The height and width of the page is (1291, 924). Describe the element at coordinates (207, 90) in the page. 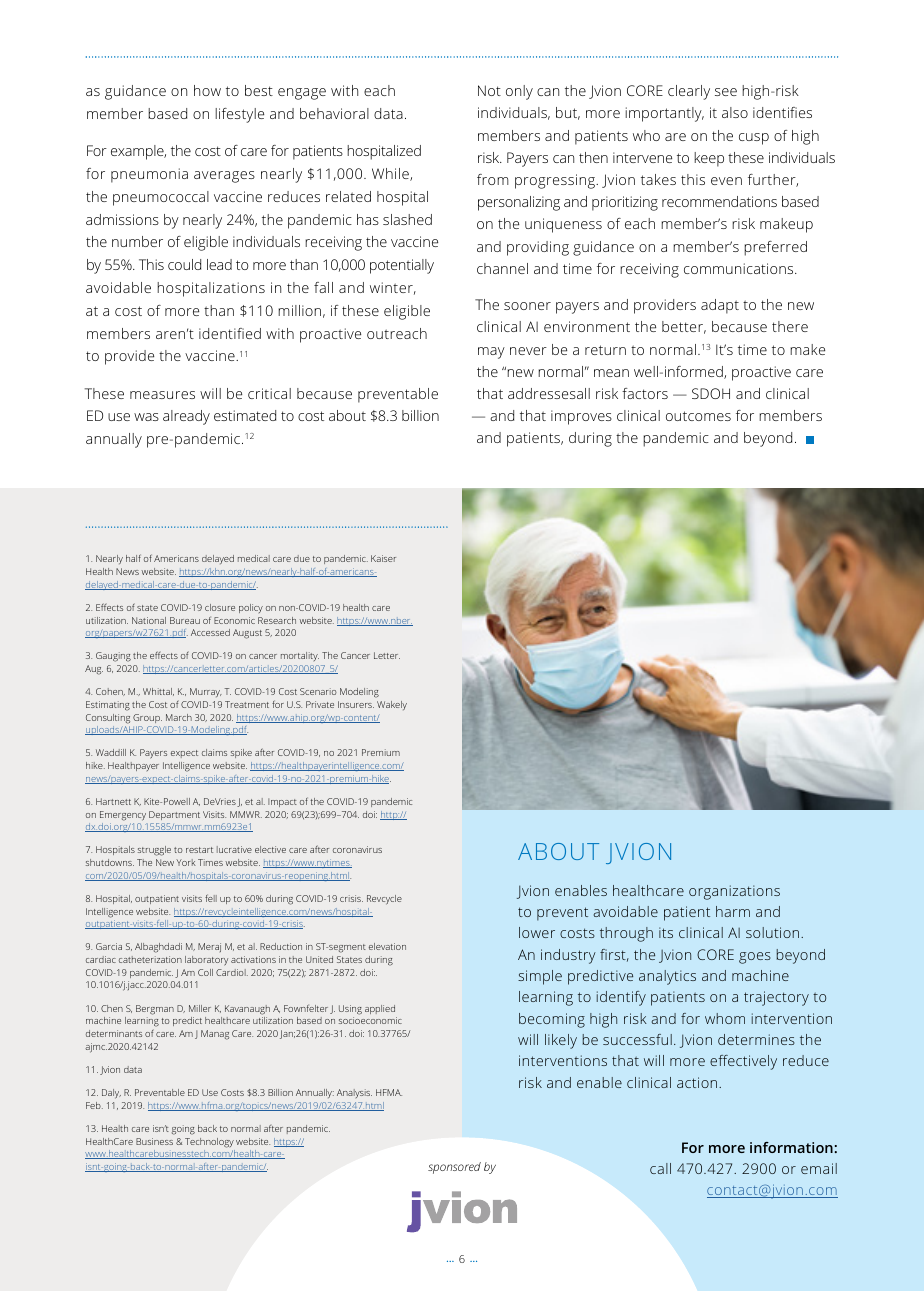

I see `how` at that location.
